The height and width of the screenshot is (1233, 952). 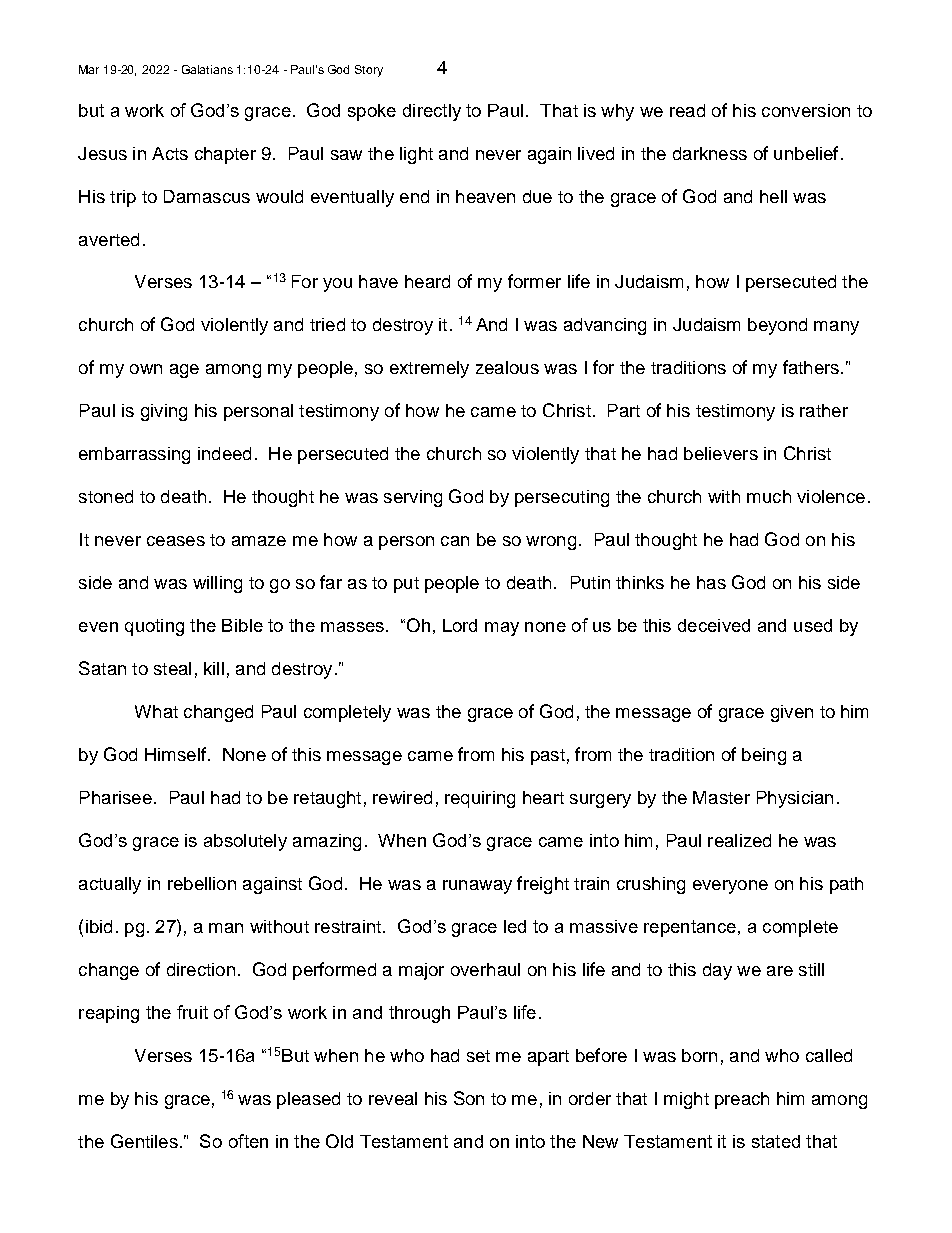 I want to click on Galatians, so click(x=207, y=69).
